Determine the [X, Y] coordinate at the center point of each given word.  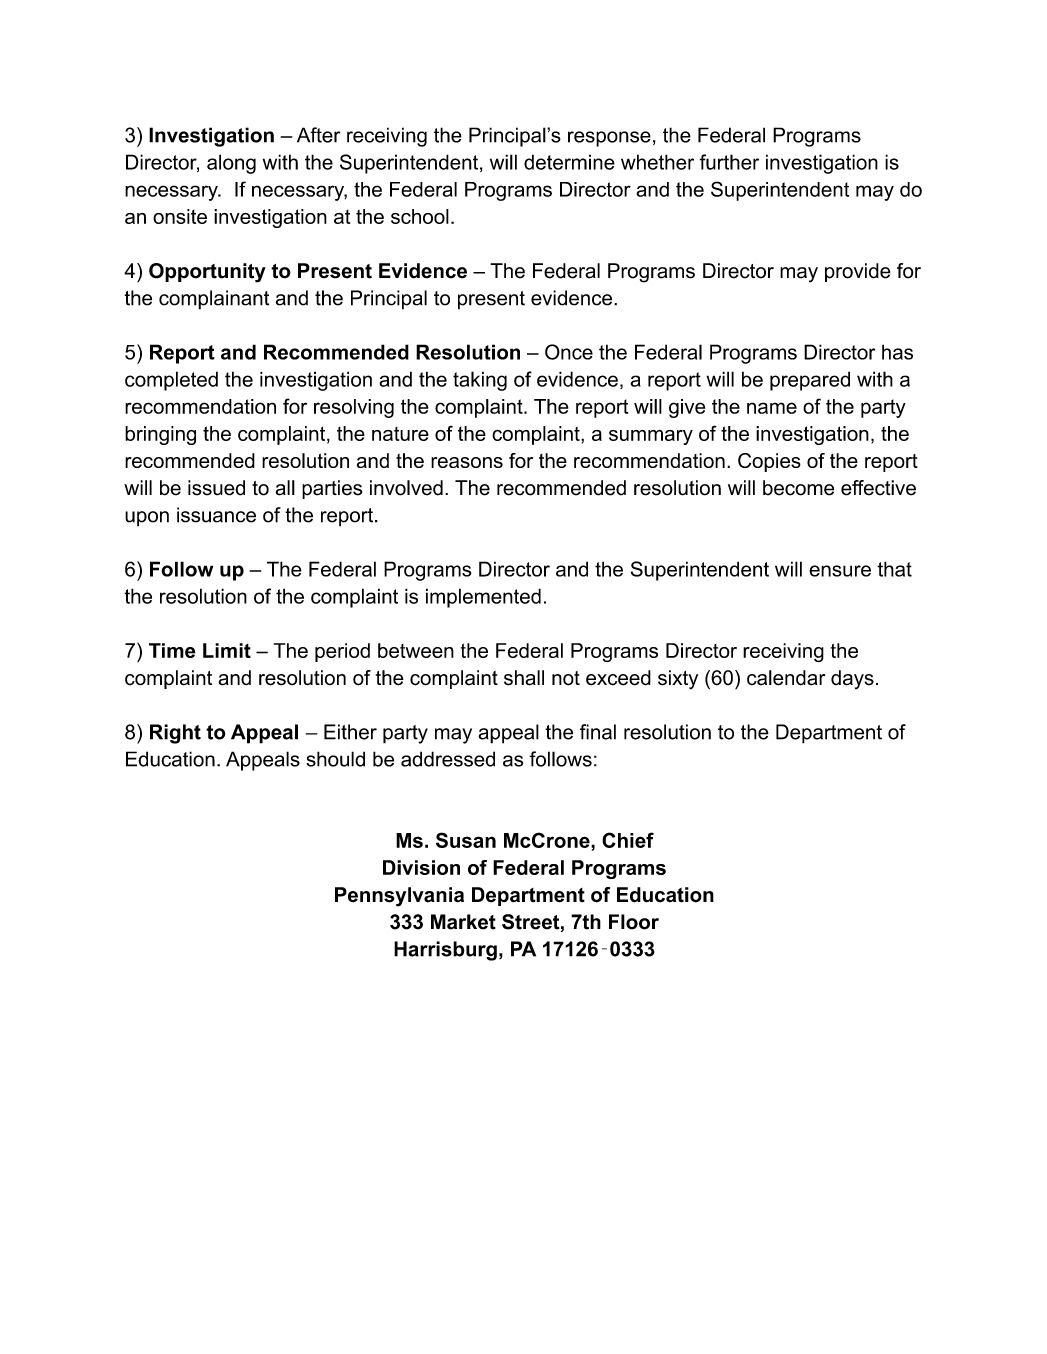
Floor [634, 922]
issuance [216, 515]
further [729, 162]
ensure [840, 571]
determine [569, 162]
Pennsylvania [399, 897]
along [231, 164]
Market [463, 922]
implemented [483, 598]
